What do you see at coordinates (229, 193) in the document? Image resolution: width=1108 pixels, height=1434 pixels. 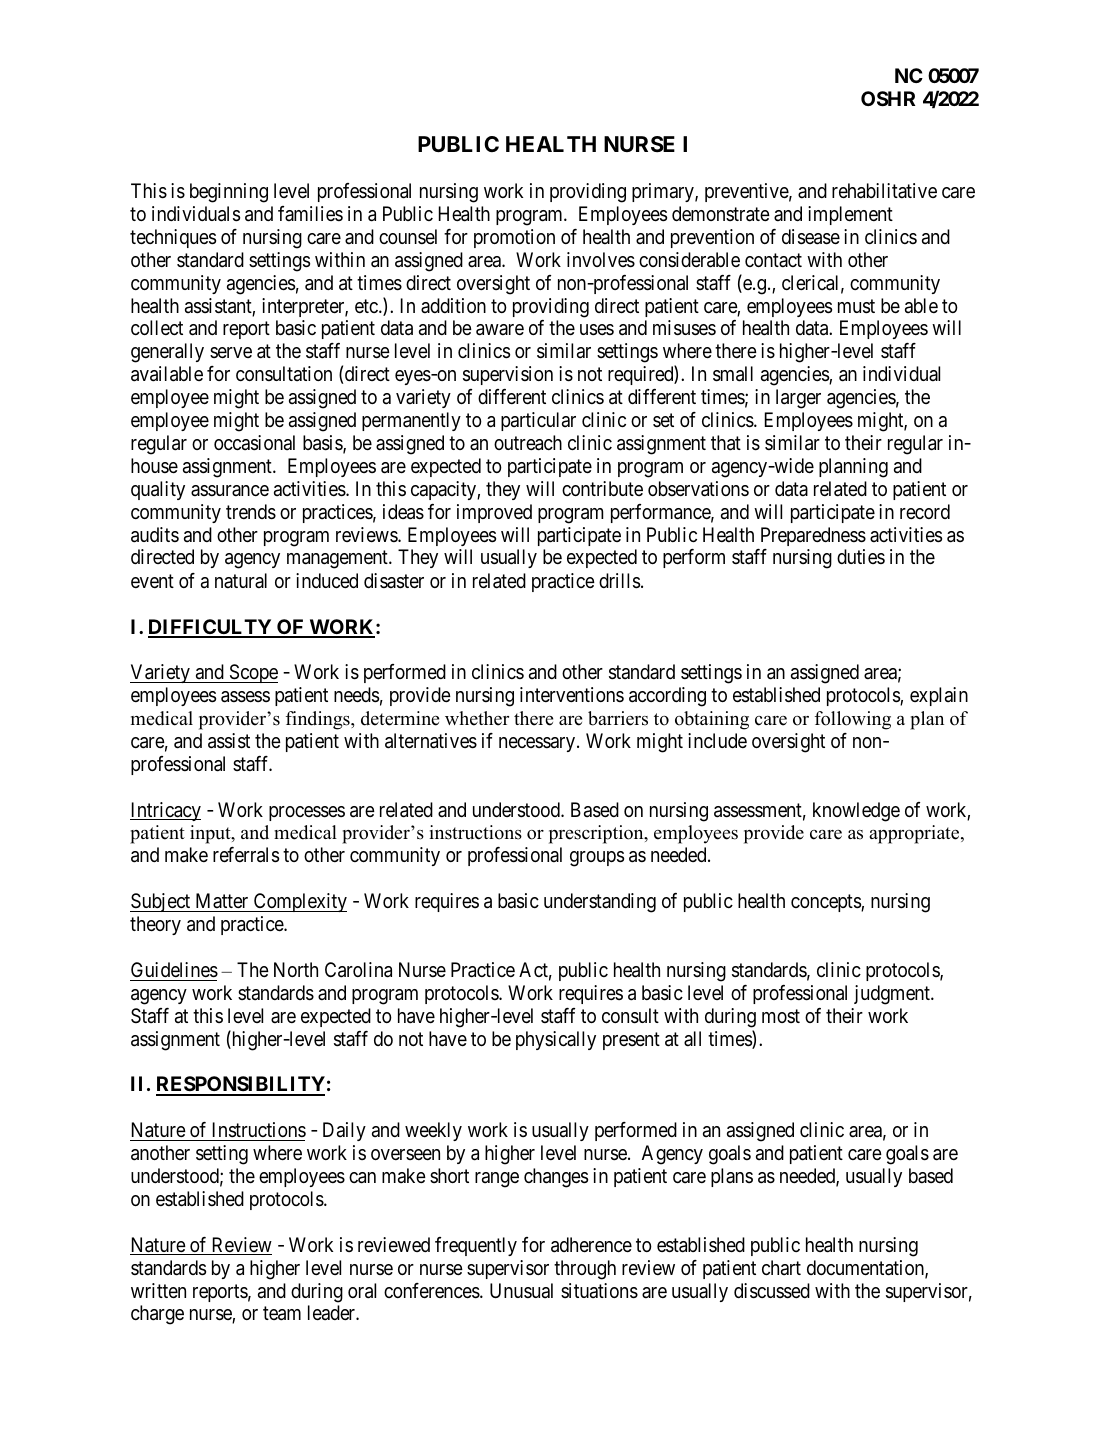 I see `beginning` at bounding box center [229, 193].
